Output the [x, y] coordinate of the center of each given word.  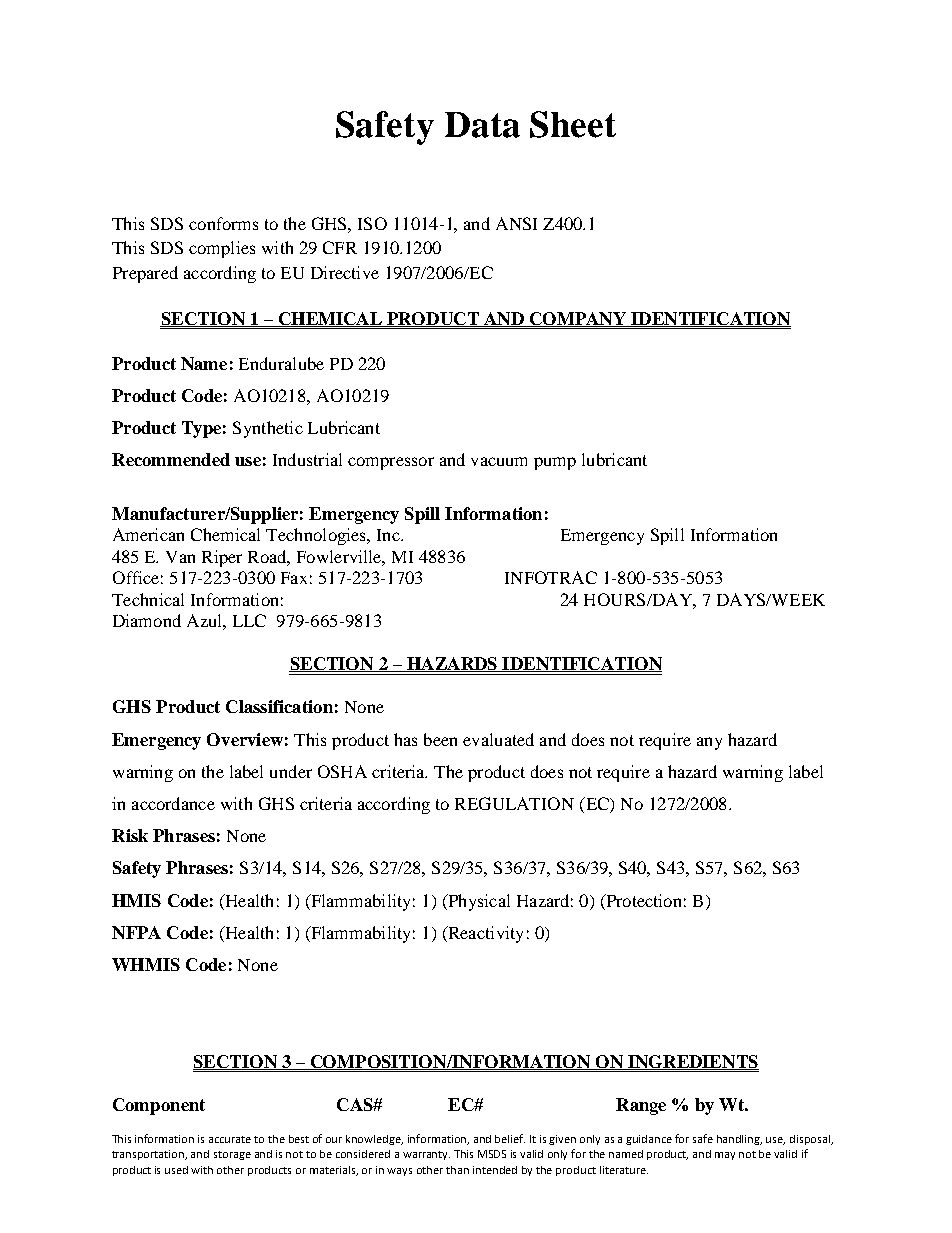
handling [739, 1140]
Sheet [573, 124]
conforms [223, 223]
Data [482, 125]
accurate [230, 1139]
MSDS [492, 1154]
